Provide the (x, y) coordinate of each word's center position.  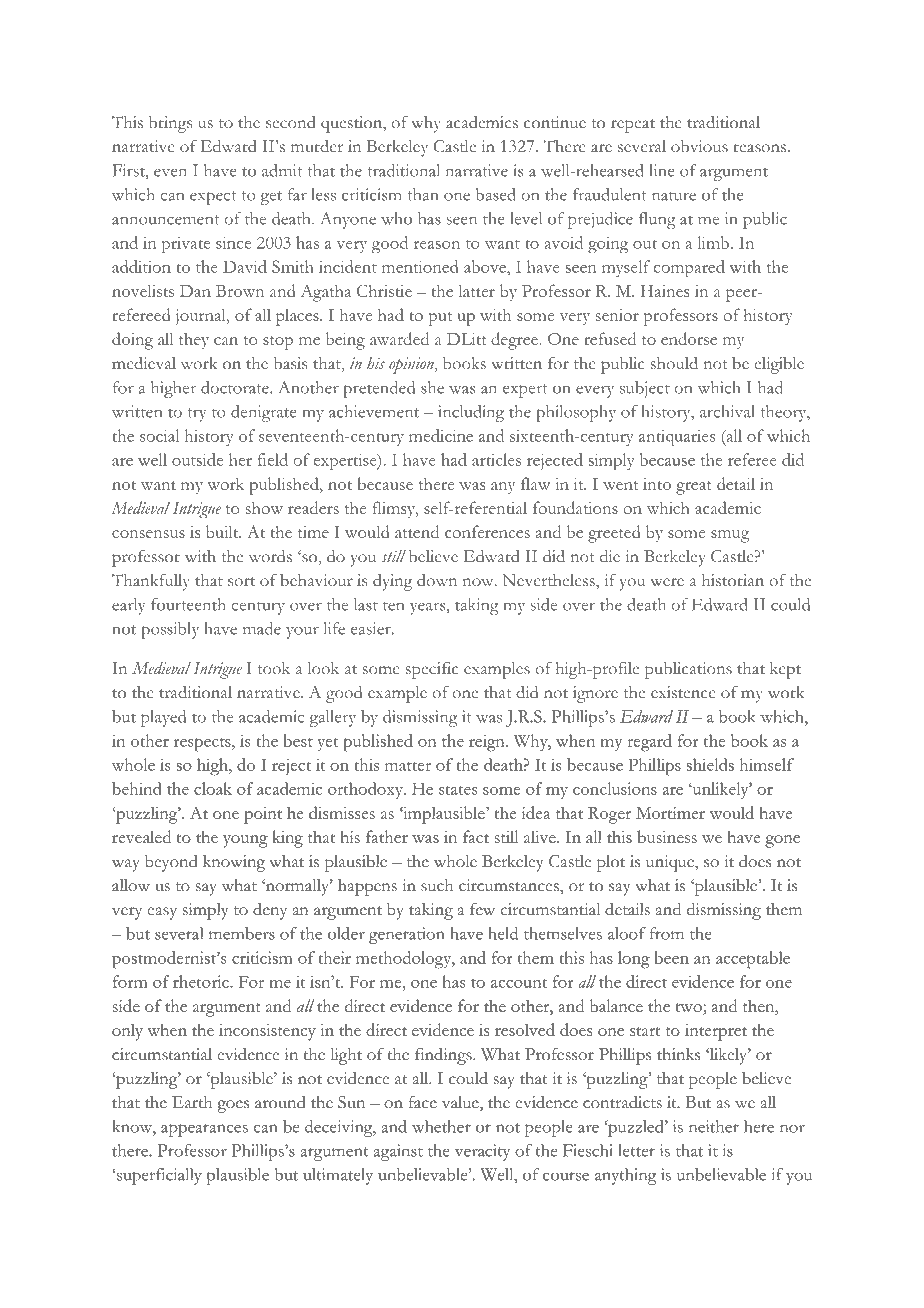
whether (441, 1126)
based (496, 194)
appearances (204, 1130)
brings (170, 124)
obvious (699, 146)
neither (714, 1126)
